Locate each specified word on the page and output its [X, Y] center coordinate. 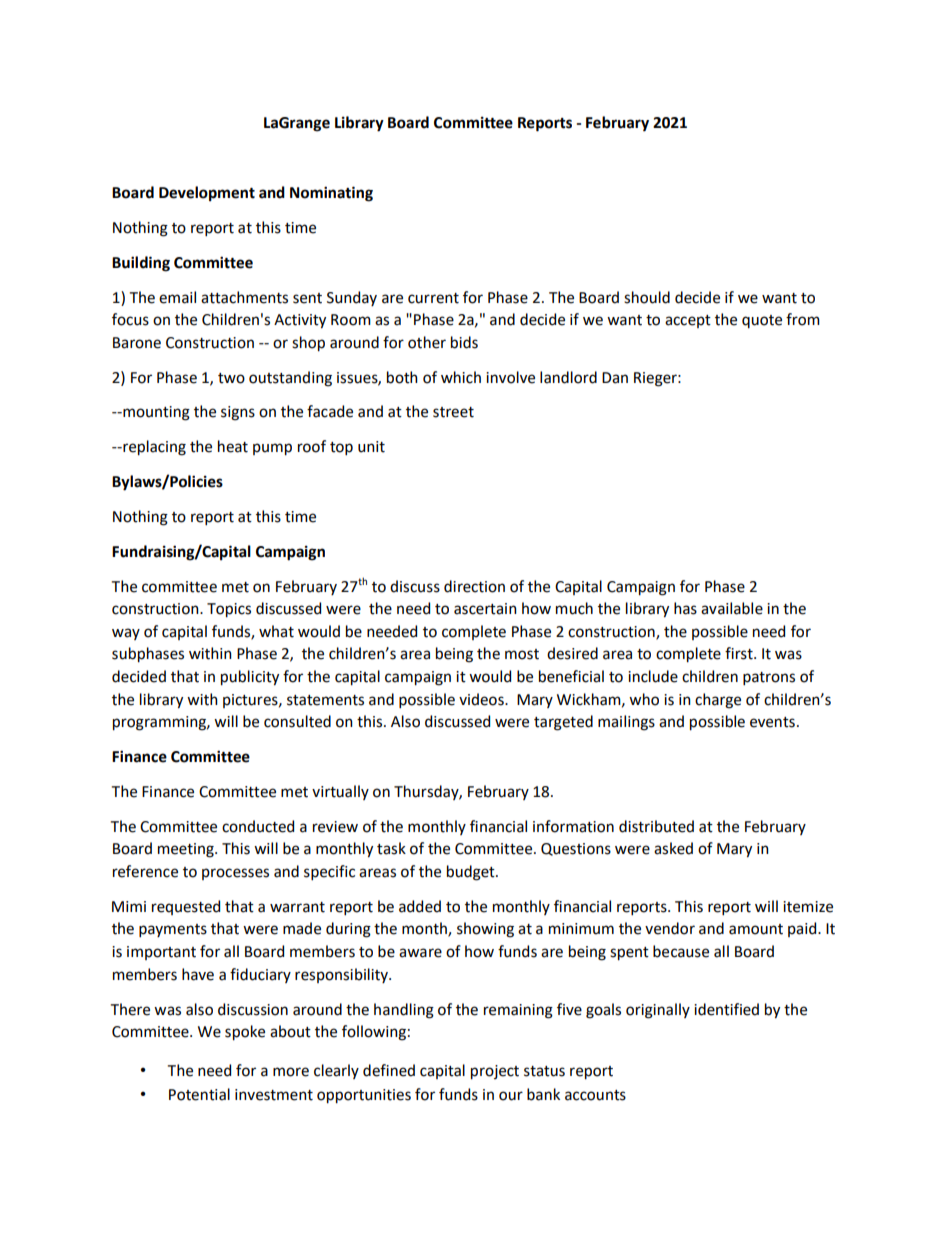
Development [207, 194]
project [495, 1072]
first [740, 653]
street [453, 412]
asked [673, 848]
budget [472, 873]
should [647, 297]
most [522, 654]
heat [233, 446]
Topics [229, 610]
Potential [199, 1094]
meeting [187, 850]
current [433, 298]
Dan [615, 378]
